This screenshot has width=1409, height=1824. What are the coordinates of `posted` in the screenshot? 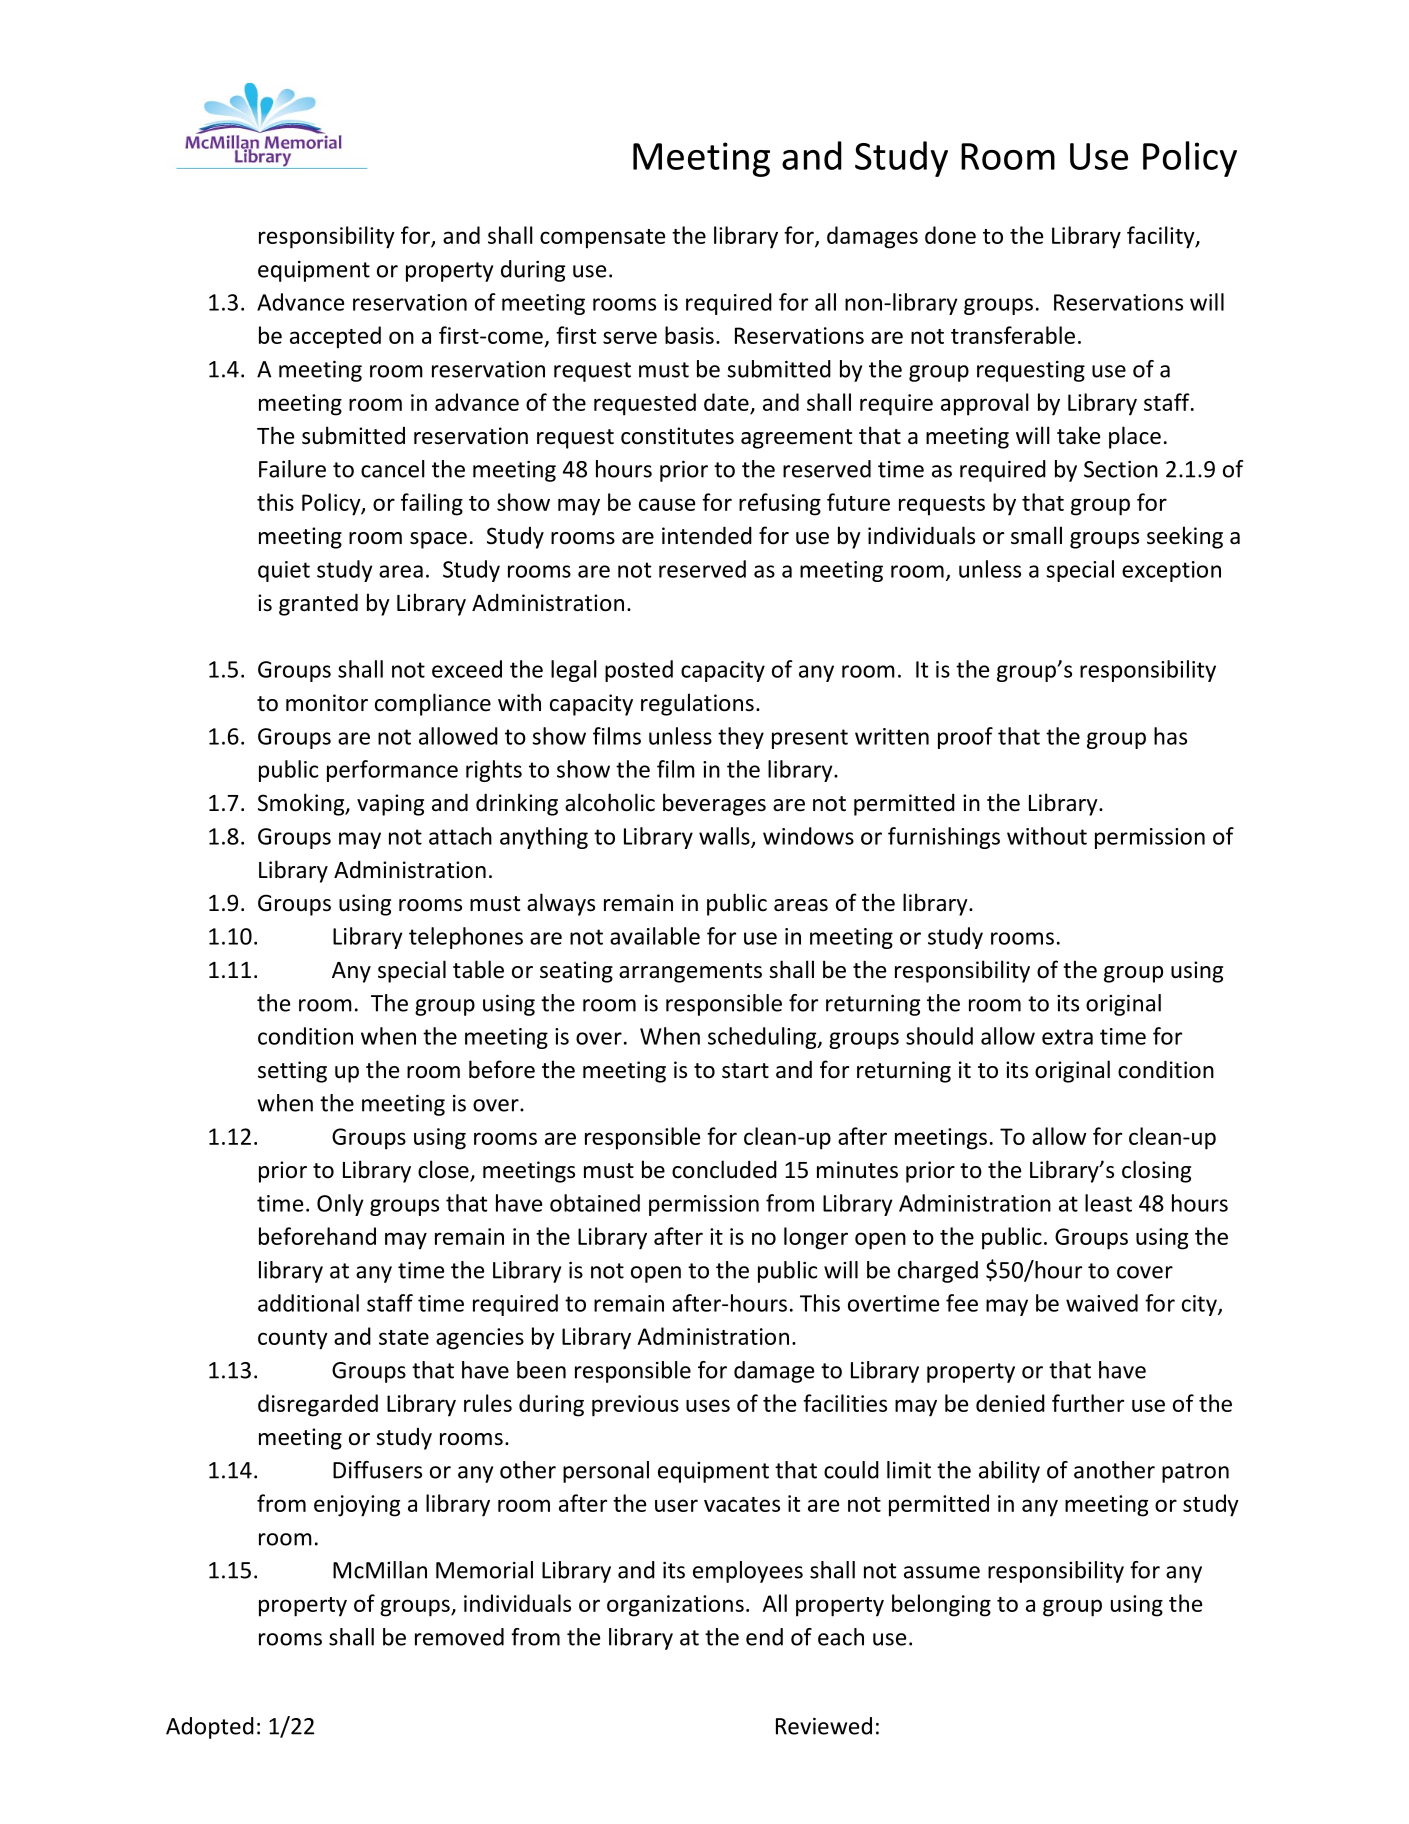 It's located at (639, 671).
